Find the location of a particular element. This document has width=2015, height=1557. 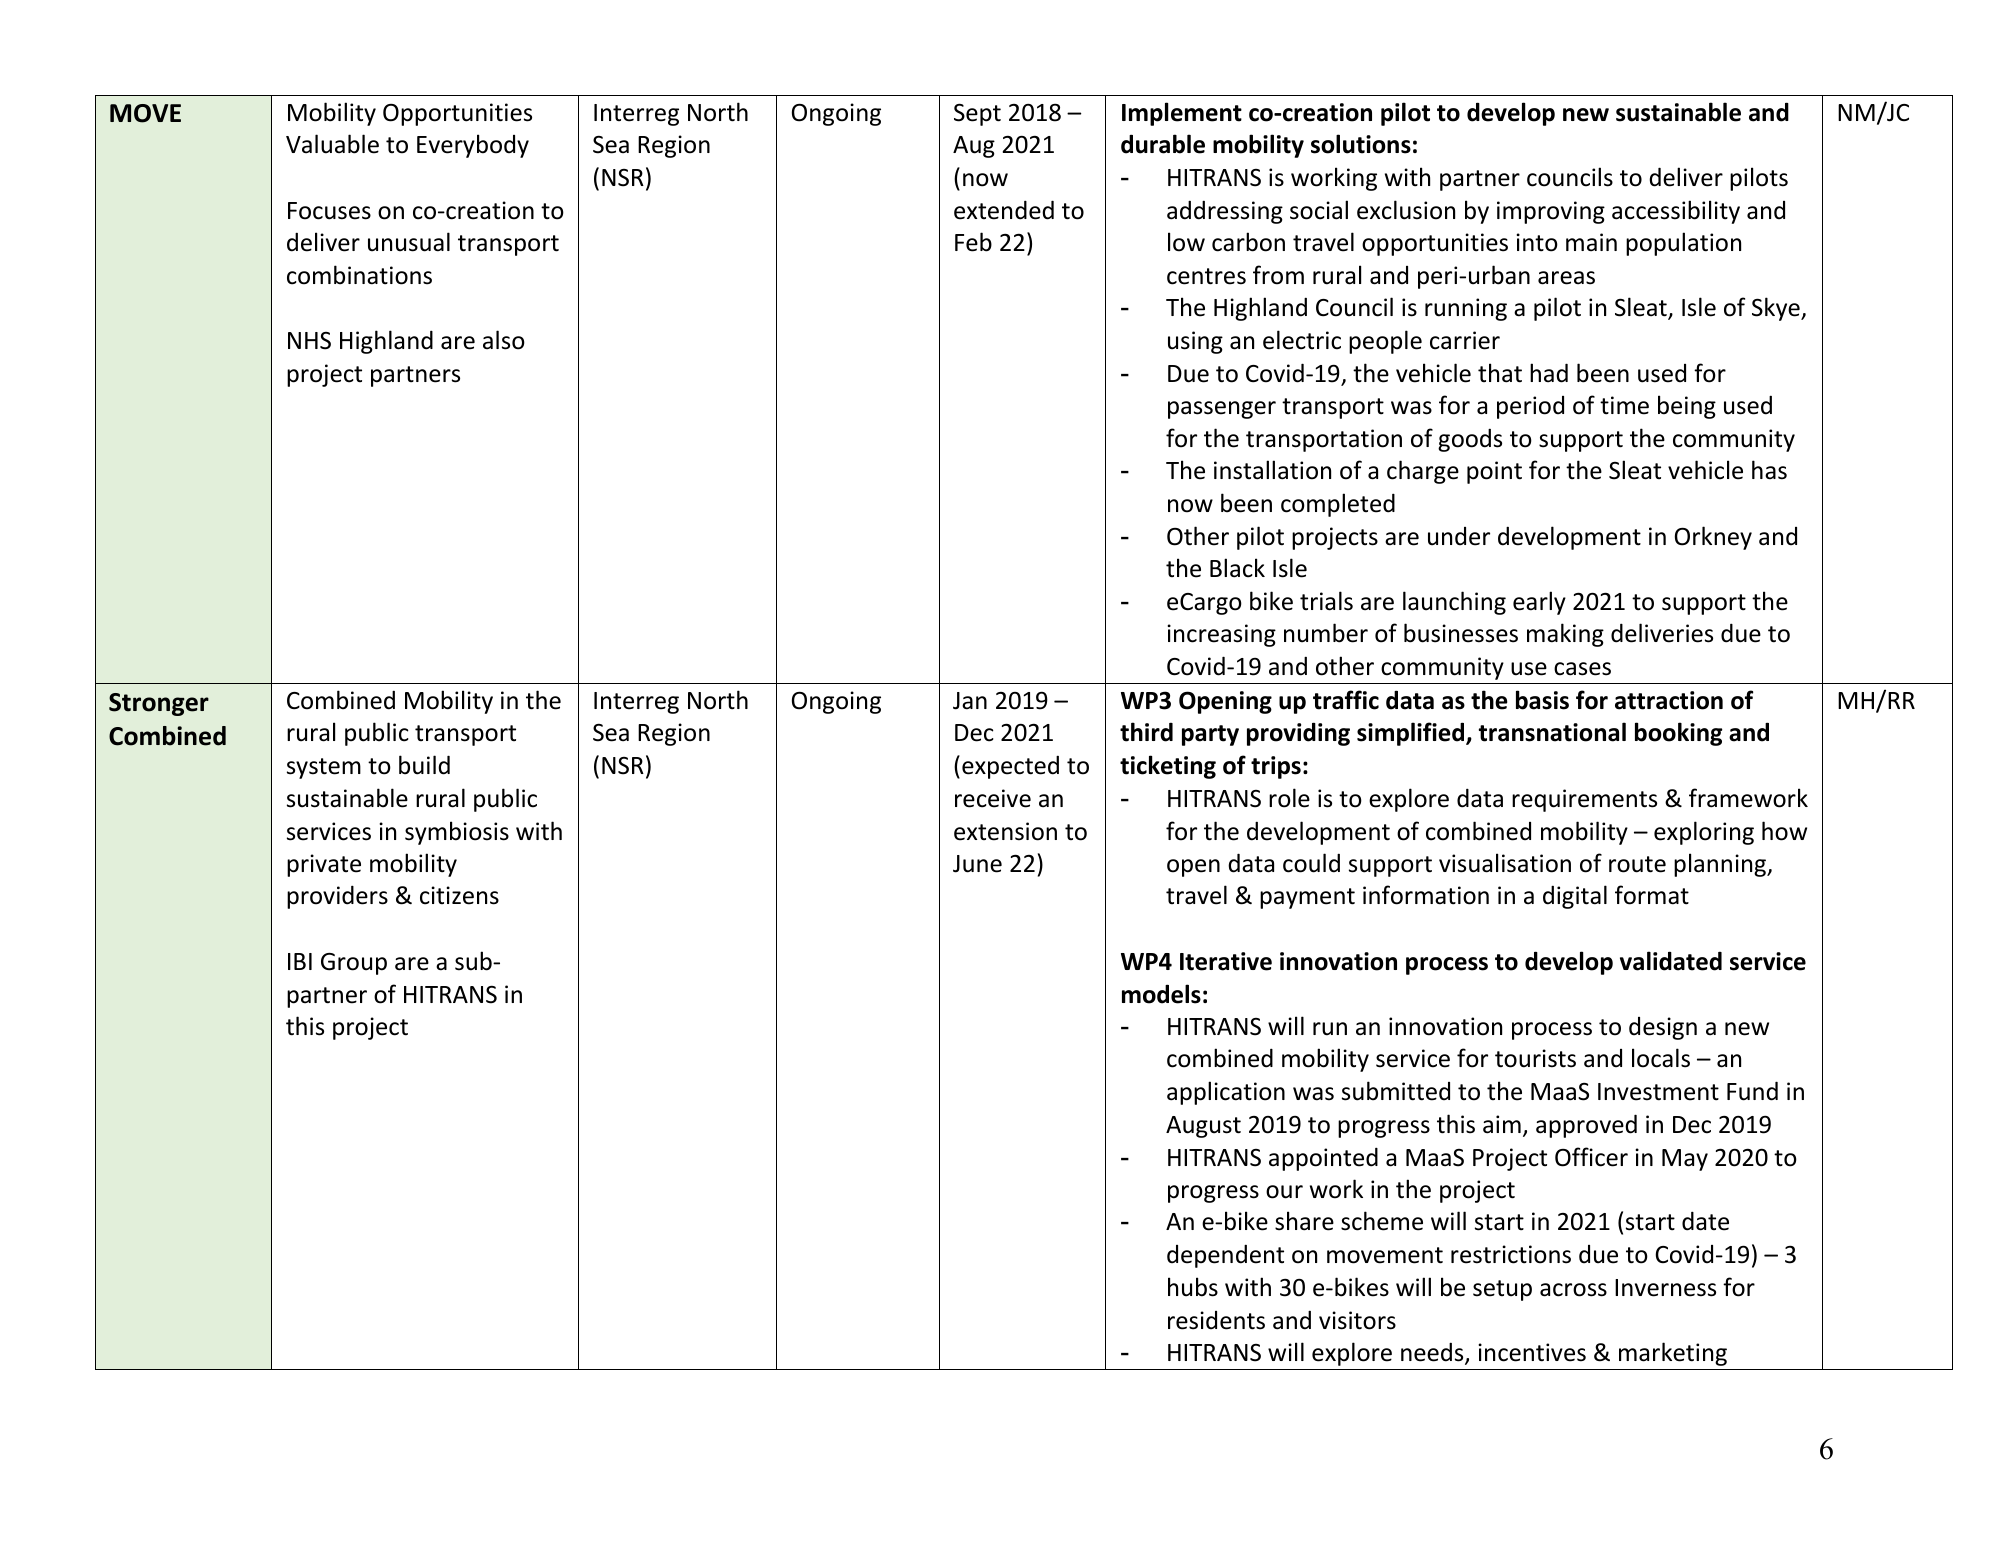

system is located at coordinates (324, 768).
